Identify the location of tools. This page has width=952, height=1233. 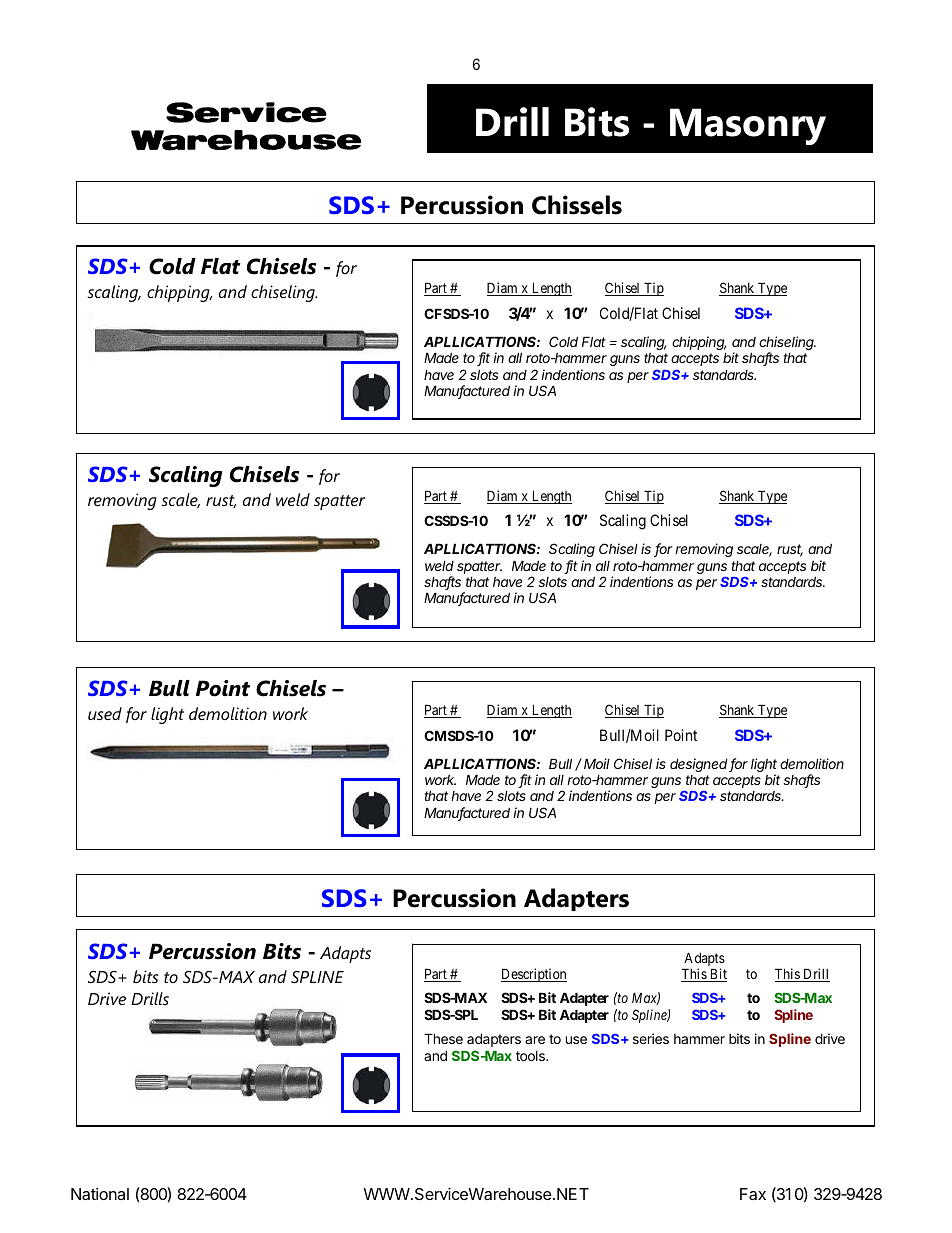
(531, 1056).
